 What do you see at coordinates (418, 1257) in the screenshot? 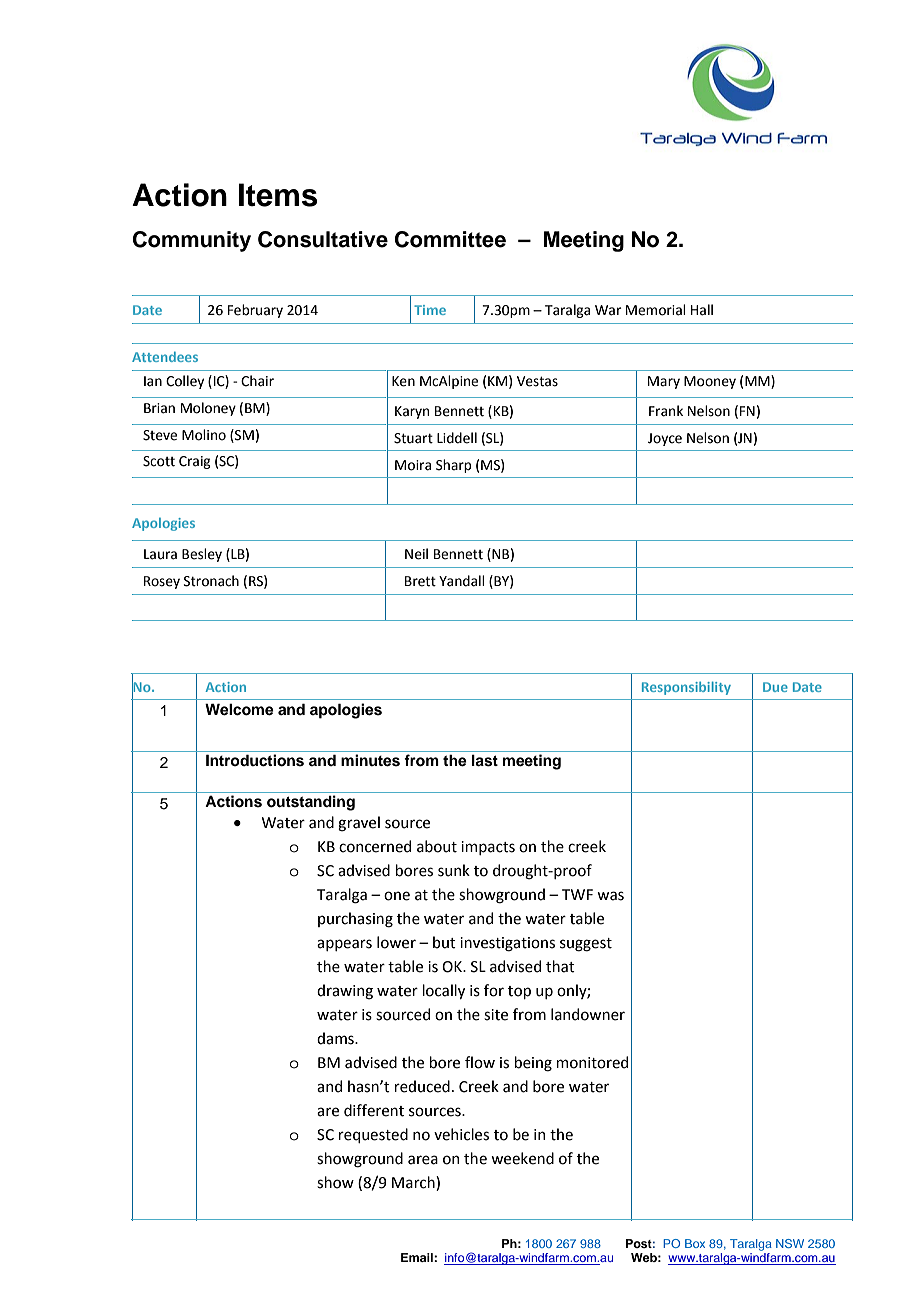
I see `Email` at bounding box center [418, 1257].
